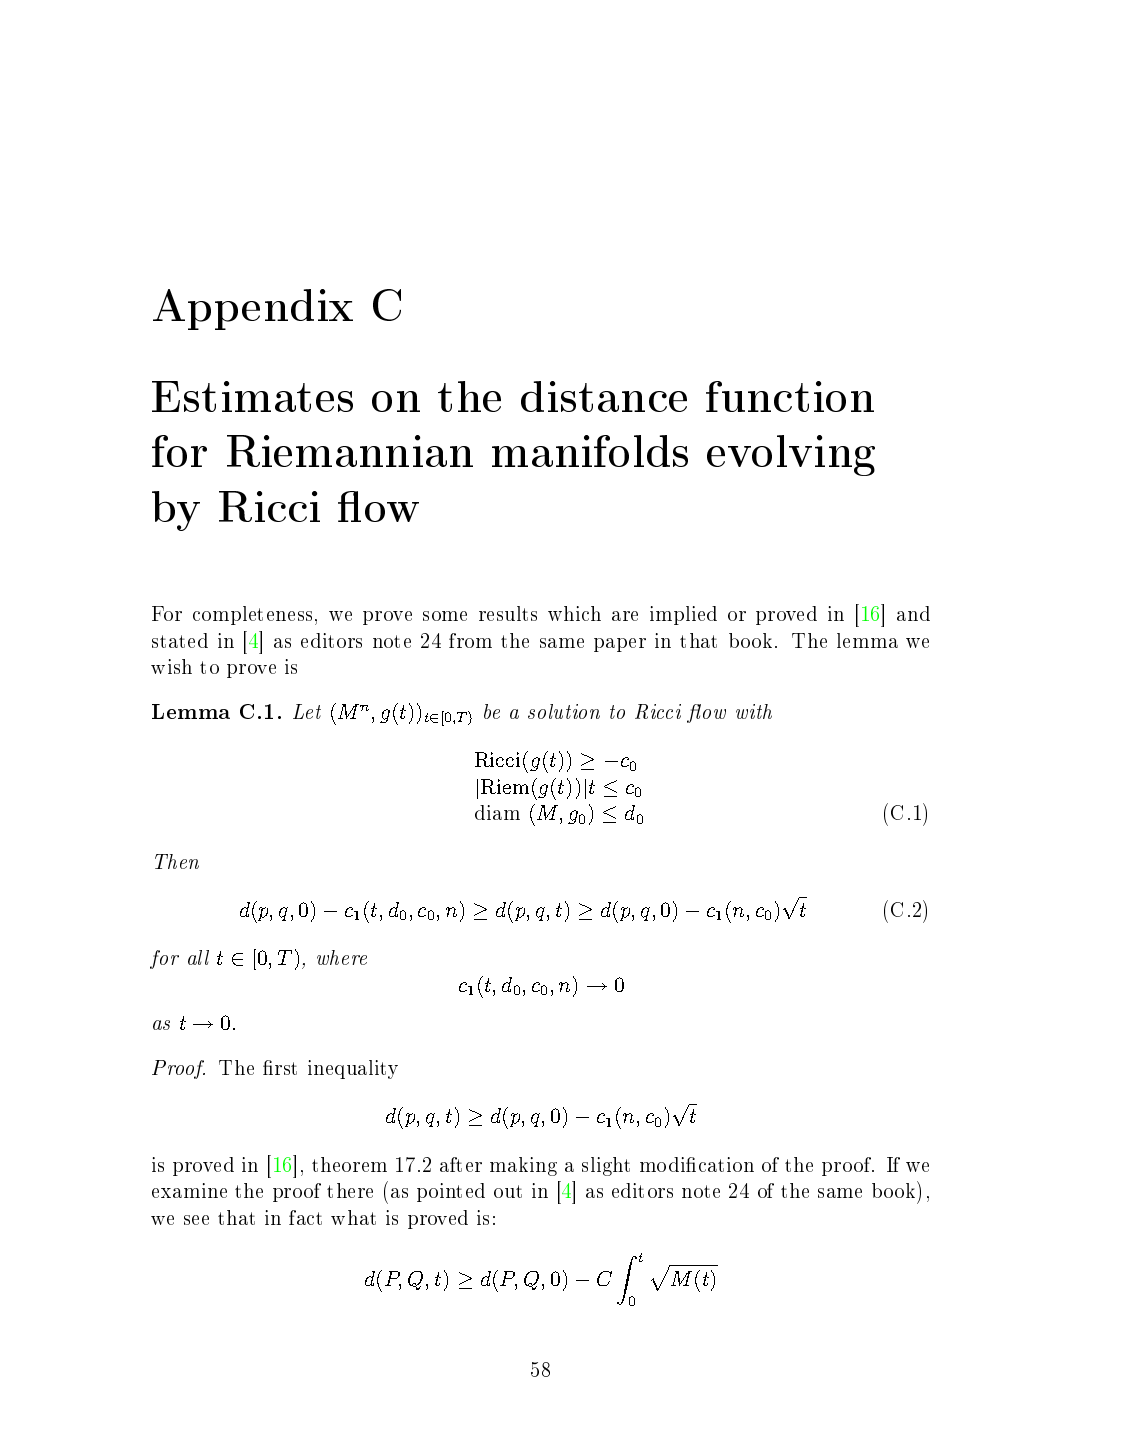  Describe the element at coordinates (754, 711) in the page. I see `with` at that location.
